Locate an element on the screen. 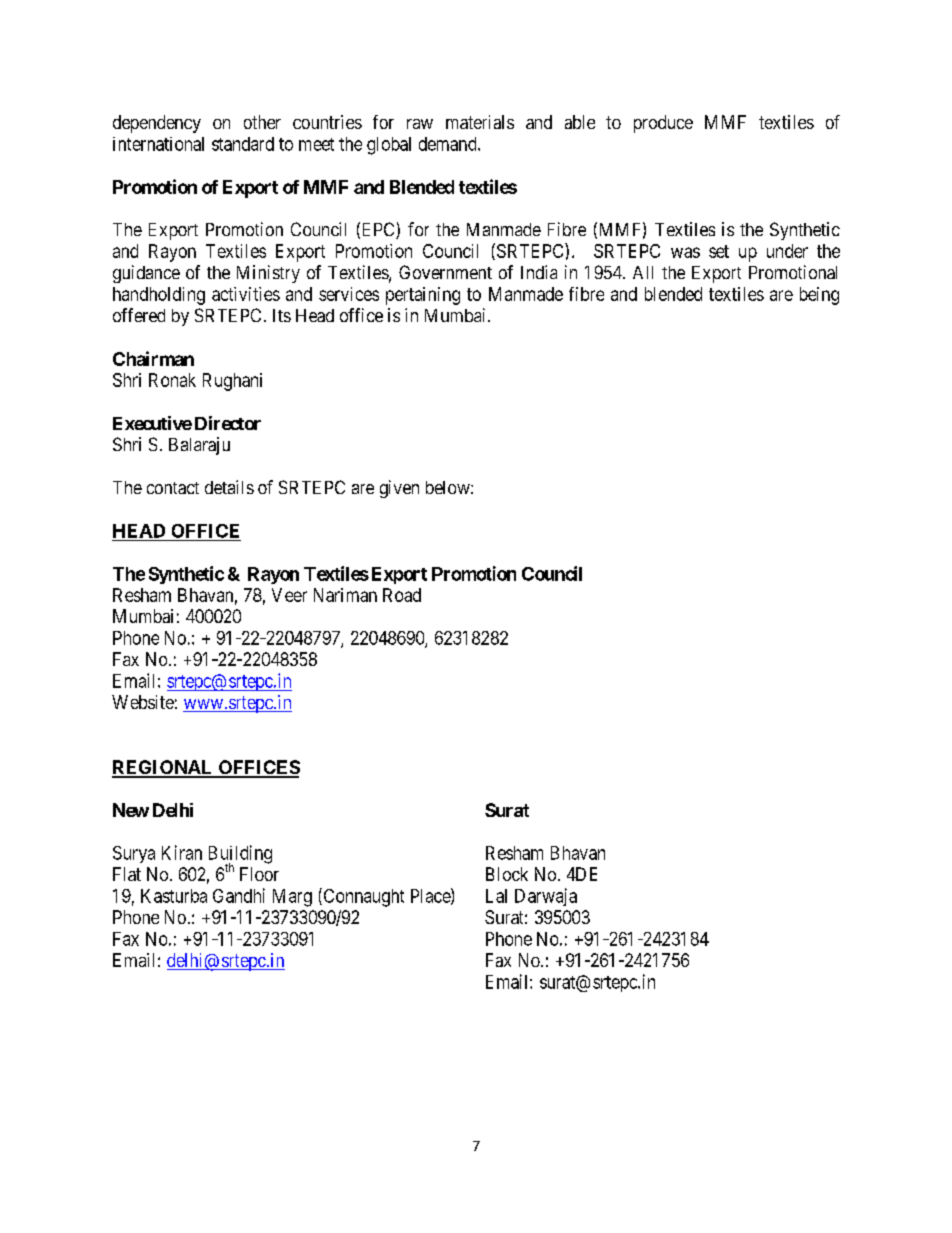  being is located at coordinates (819, 296).
